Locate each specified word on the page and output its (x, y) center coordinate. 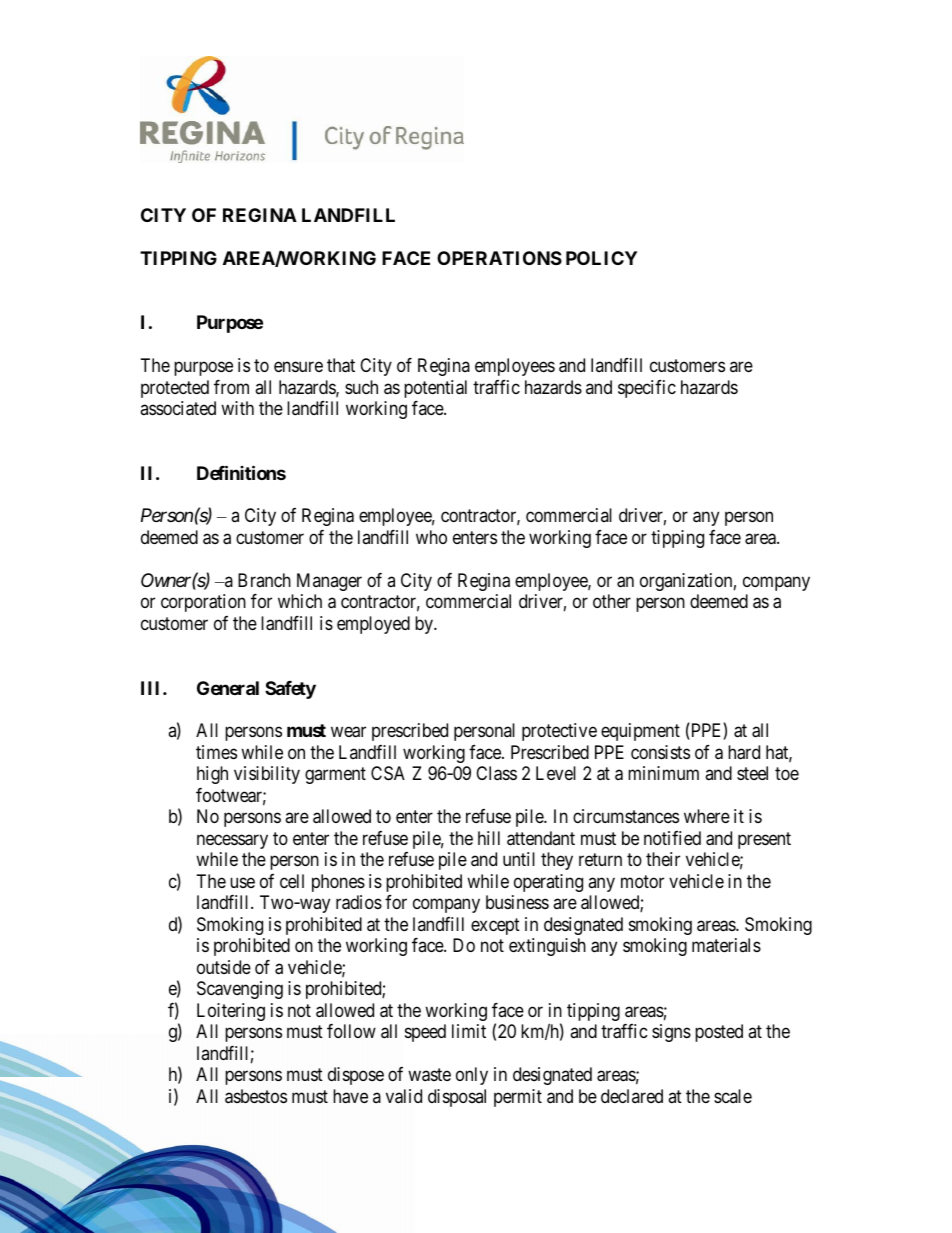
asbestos (256, 1096)
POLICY (601, 258)
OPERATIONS (499, 258)
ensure (298, 366)
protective (559, 732)
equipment (640, 732)
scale (733, 1096)
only (472, 1076)
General (228, 688)
